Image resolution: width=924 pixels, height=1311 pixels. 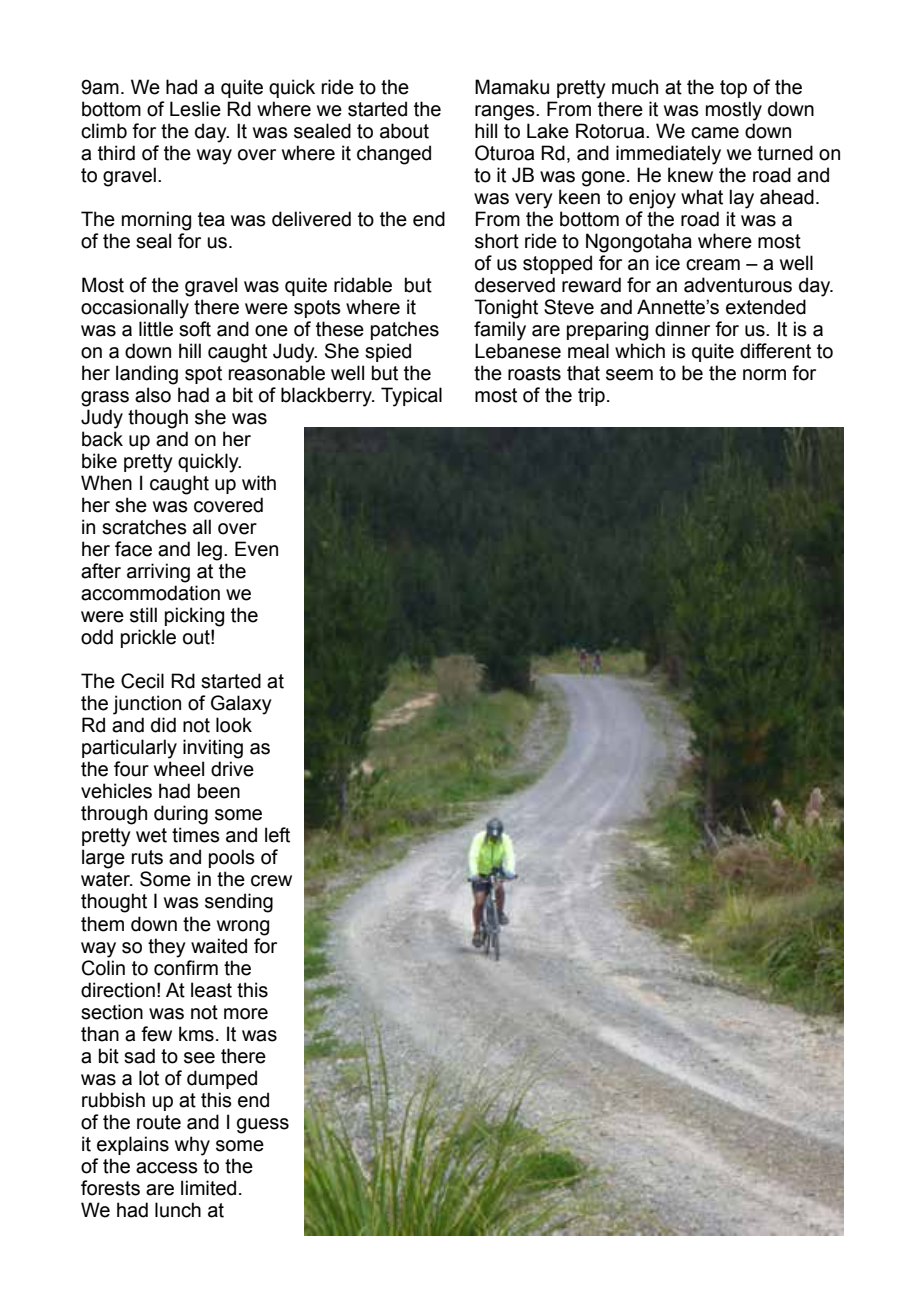 I want to click on trip, so click(x=591, y=396).
